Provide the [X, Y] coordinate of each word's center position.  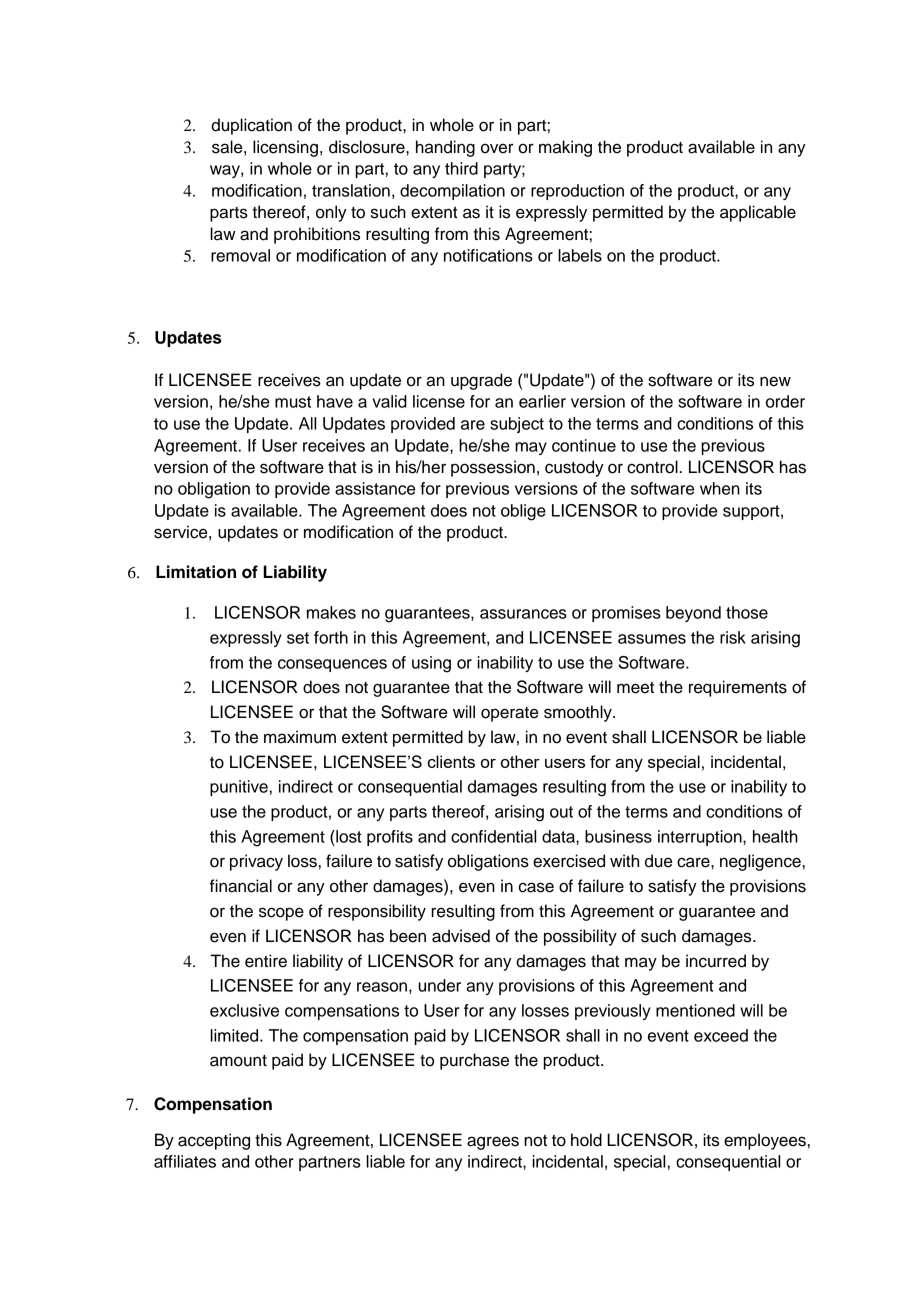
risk [733, 637]
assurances [523, 614]
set [298, 638]
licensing [285, 148]
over [497, 148]
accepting [214, 1141]
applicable [758, 213]
